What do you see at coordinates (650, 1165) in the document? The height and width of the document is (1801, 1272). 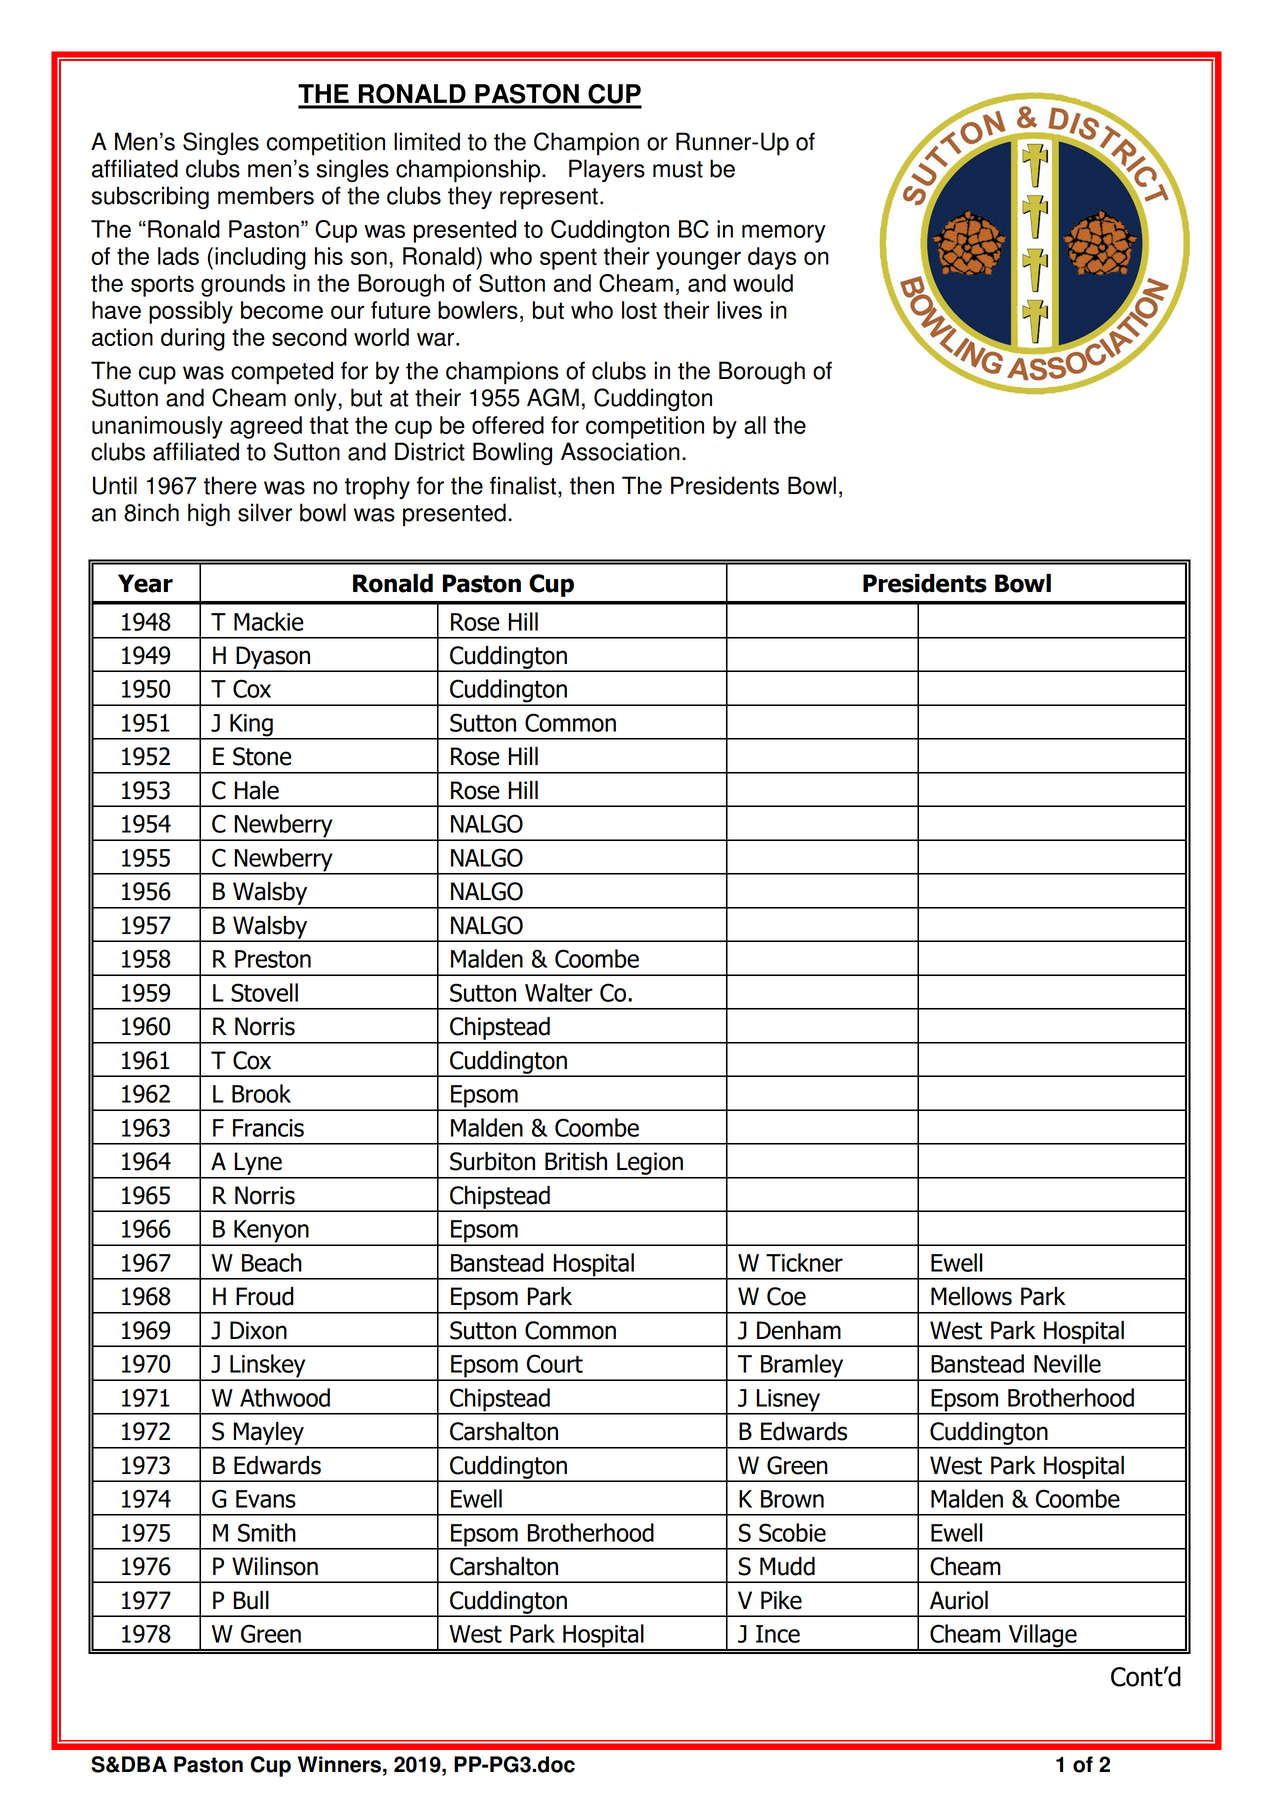 I see `Legion` at bounding box center [650, 1165].
